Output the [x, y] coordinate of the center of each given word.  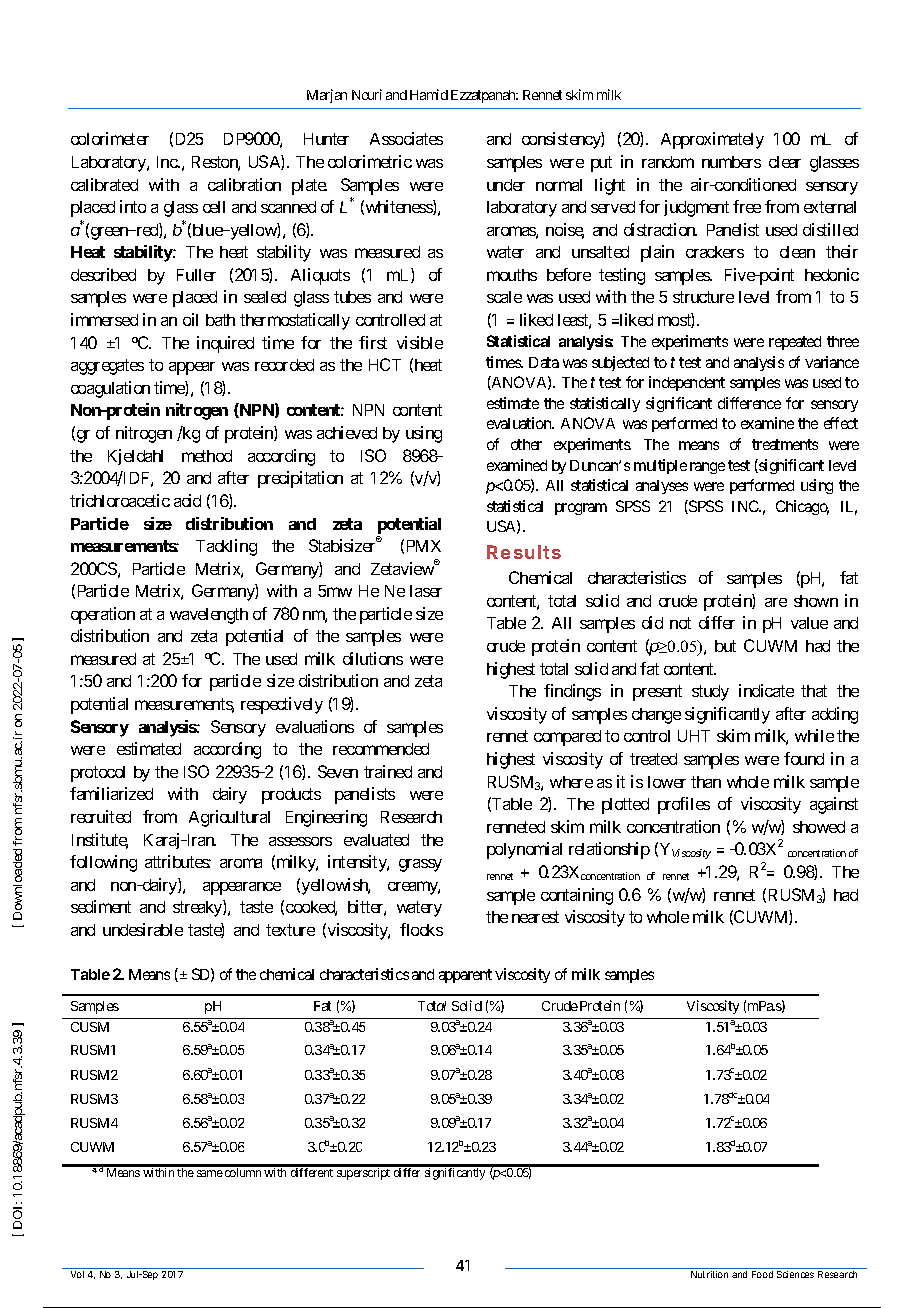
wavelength [209, 616]
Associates [406, 138]
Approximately [712, 140]
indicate [766, 690]
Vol [77, 1274]
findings [572, 692]
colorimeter [110, 138]
